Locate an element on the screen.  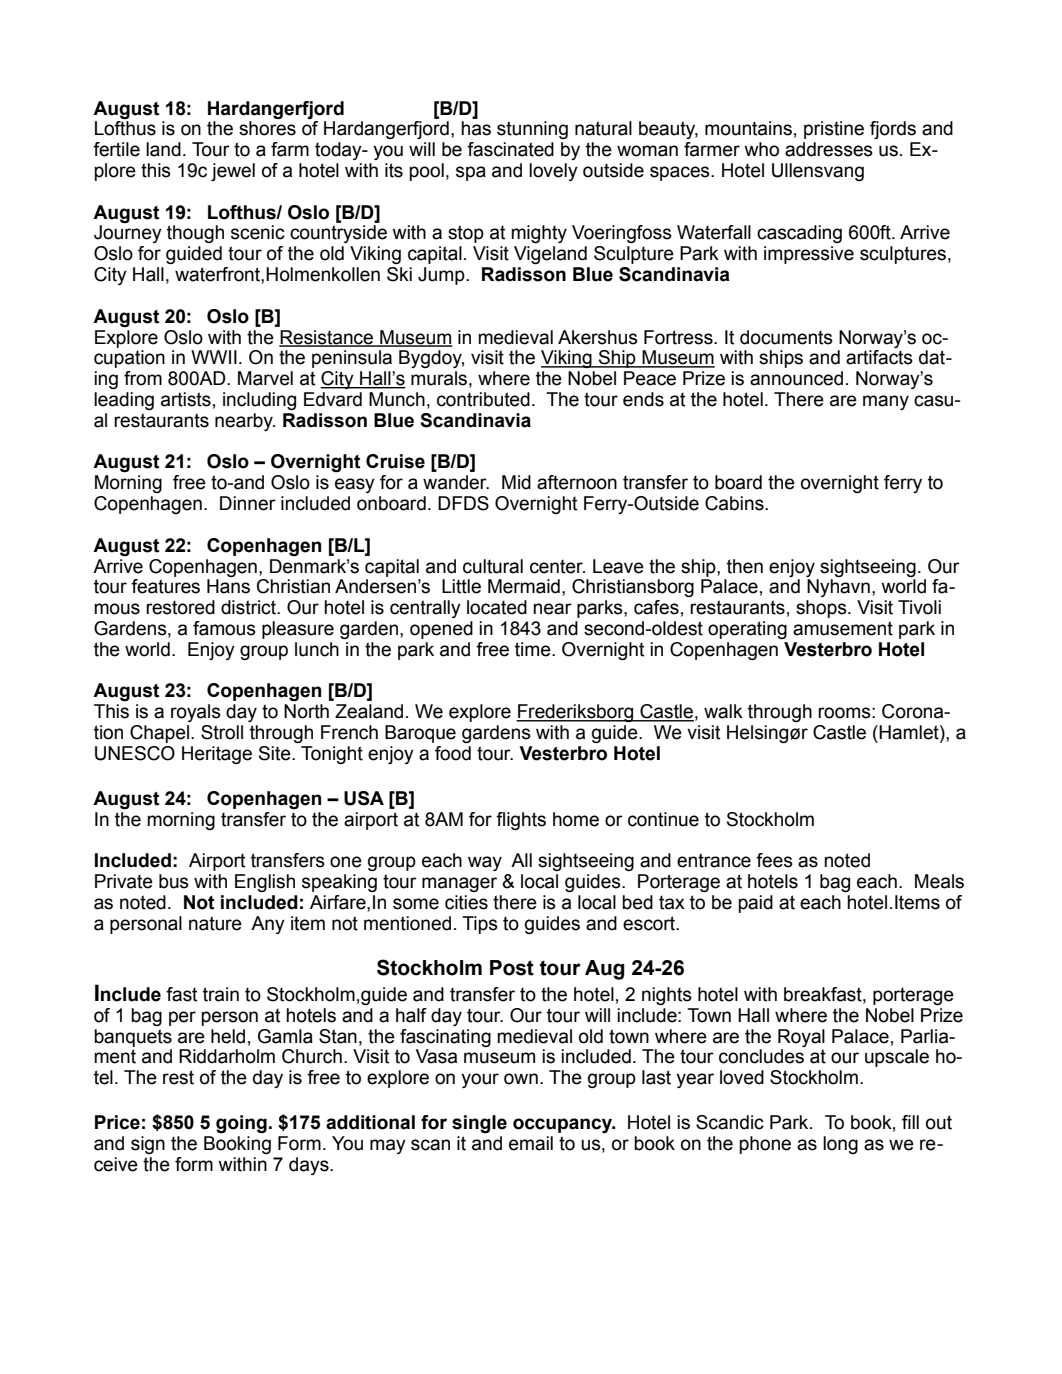
Dinner is located at coordinates (248, 503).
